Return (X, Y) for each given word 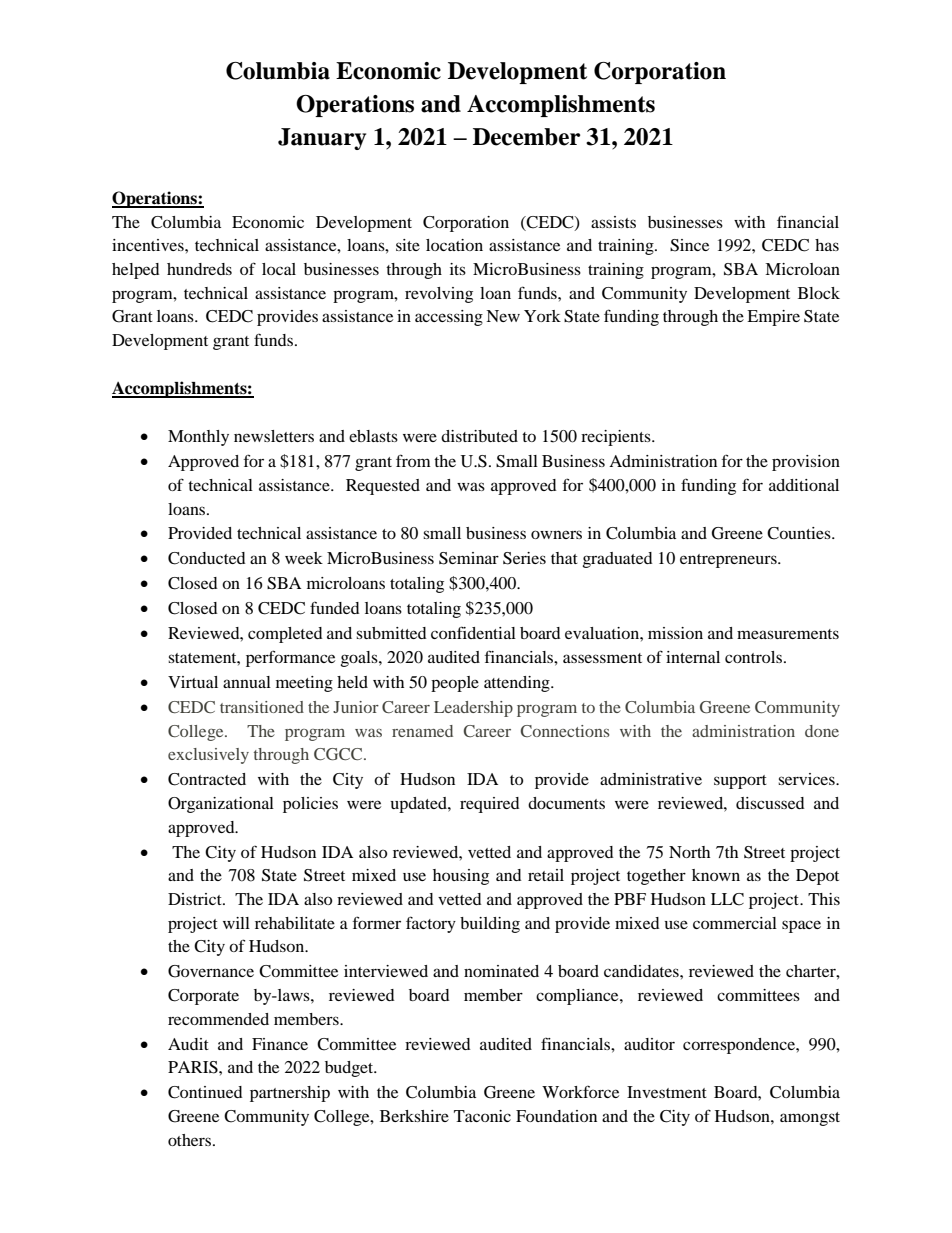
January (322, 139)
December (526, 137)
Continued (205, 1092)
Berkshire (414, 1116)
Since (689, 245)
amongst (810, 1119)
